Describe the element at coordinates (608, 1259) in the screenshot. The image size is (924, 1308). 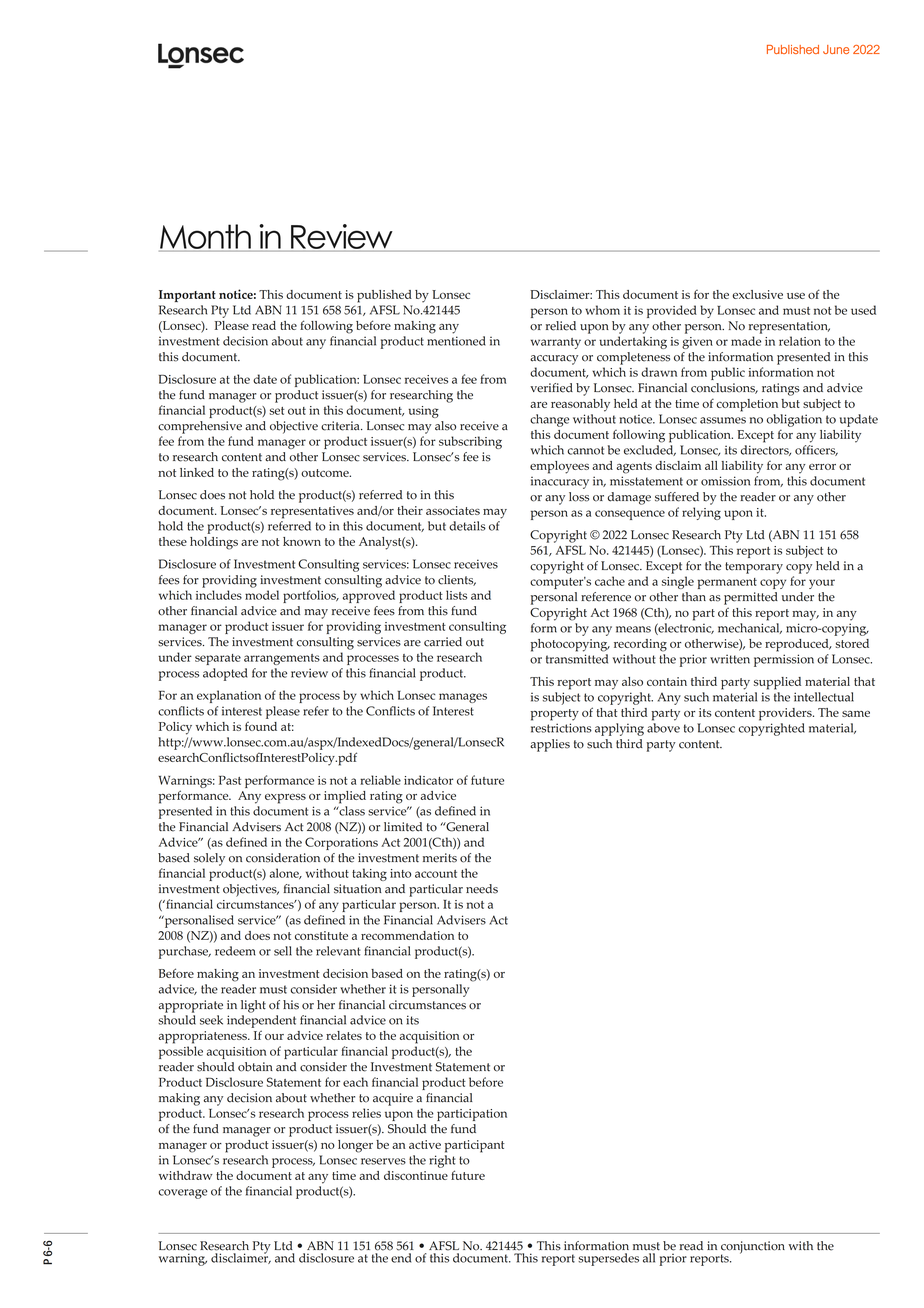
I see `supersedes` at that location.
